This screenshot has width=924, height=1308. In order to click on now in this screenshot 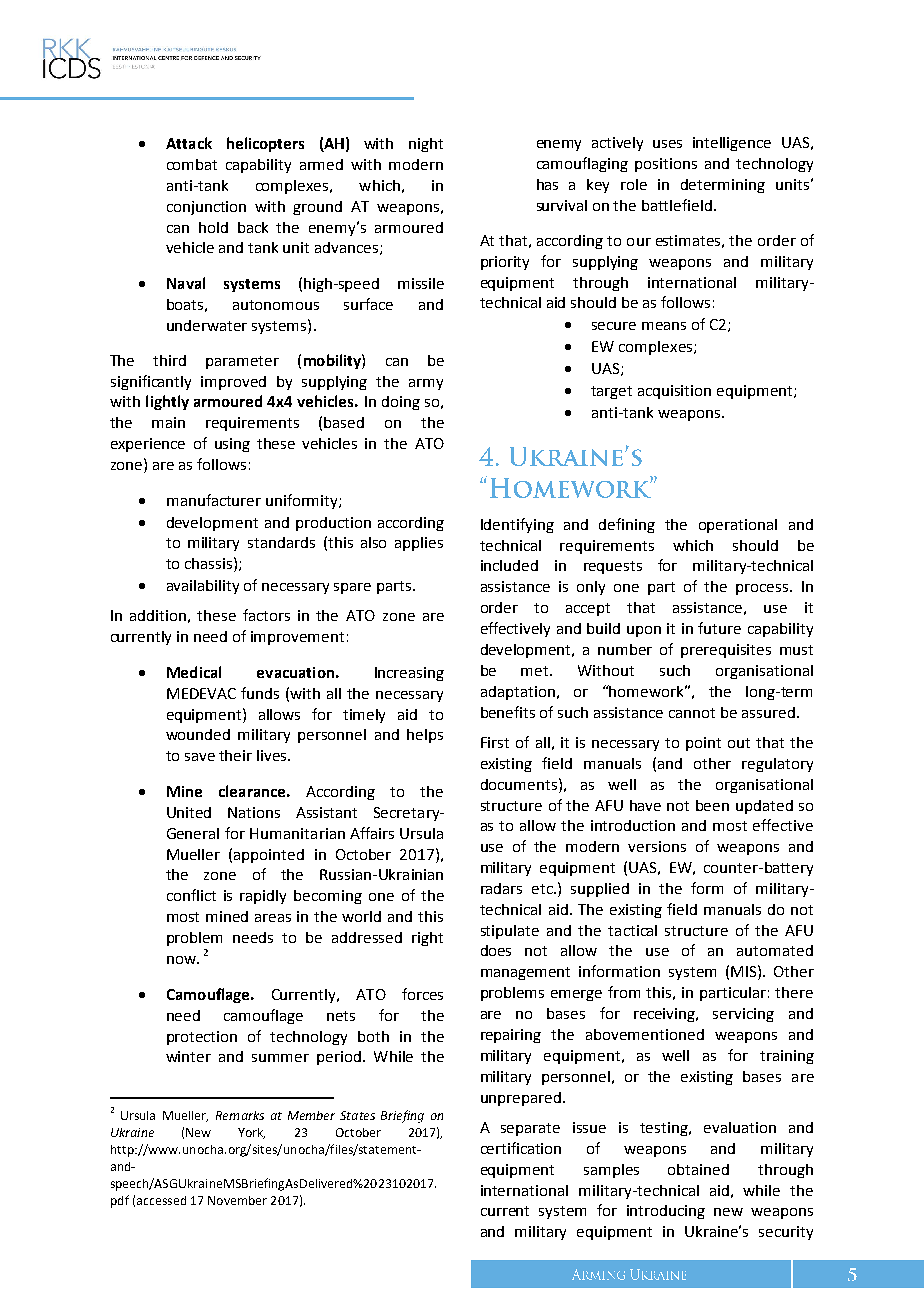, I will do `click(182, 960)`.
